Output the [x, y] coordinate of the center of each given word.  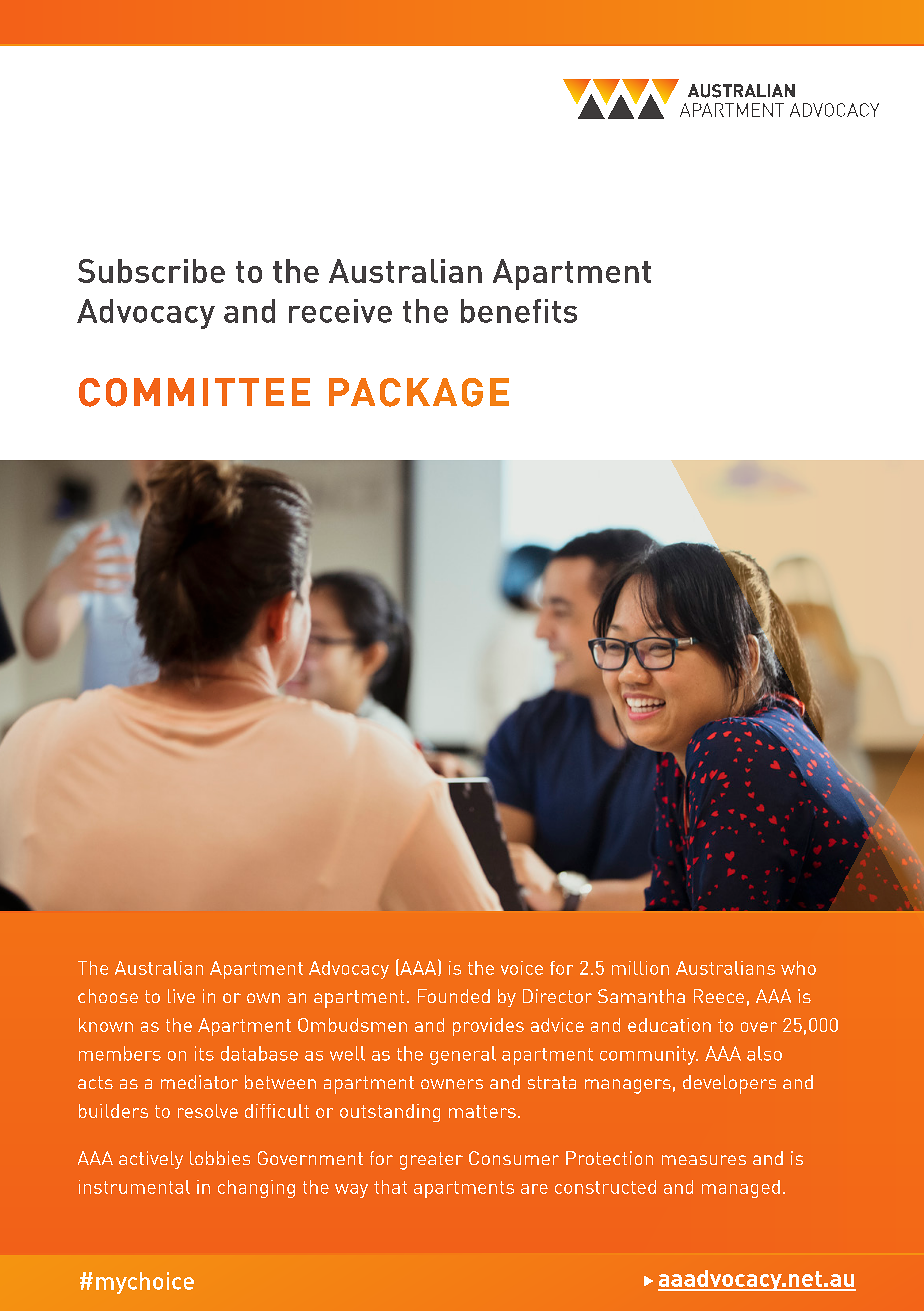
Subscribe [151, 271]
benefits [519, 311]
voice [522, 968]
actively [151, 1160]
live [181, 996]
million [640, 968]
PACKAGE [419, 392]
